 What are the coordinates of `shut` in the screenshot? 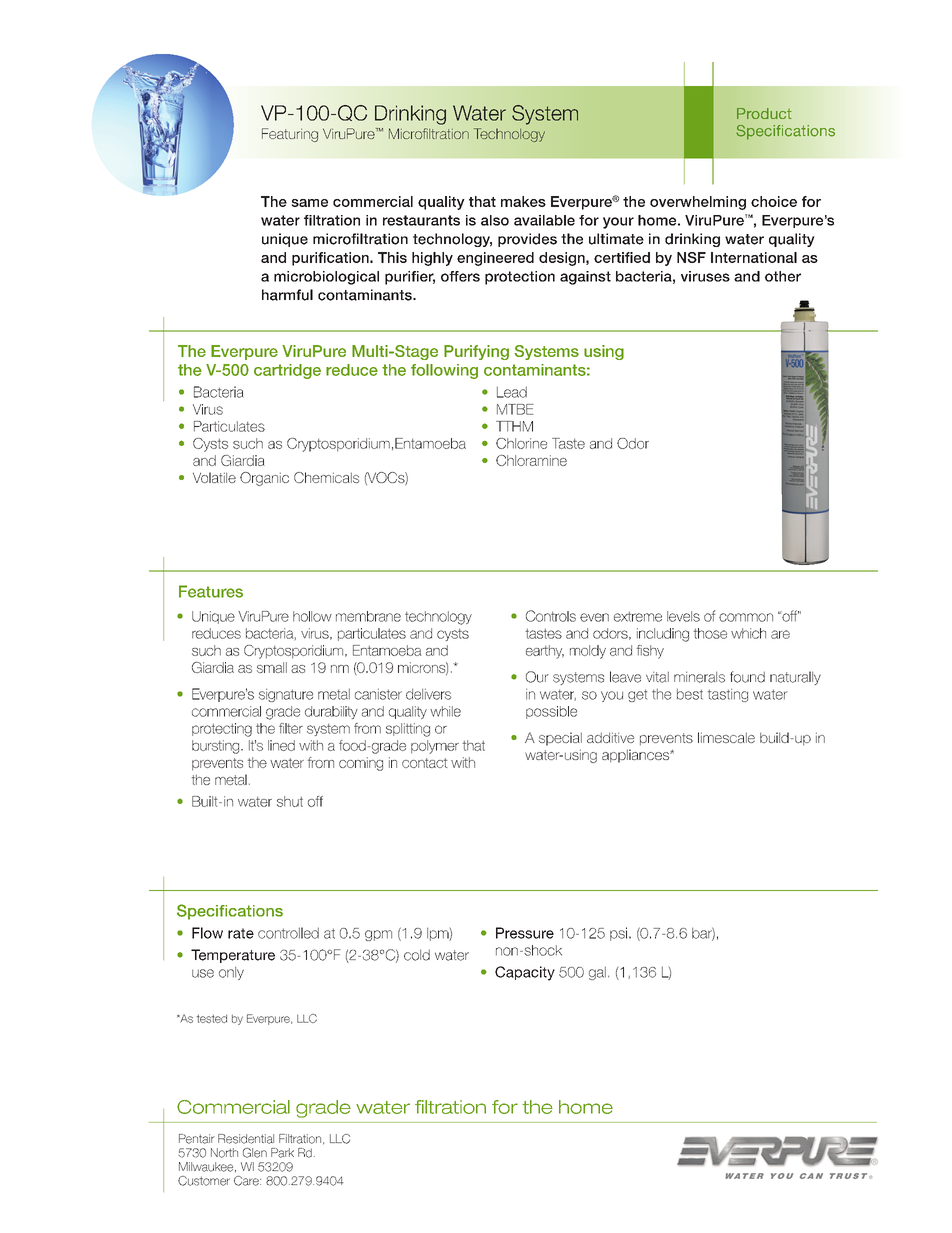 It's located at (290, 801).
